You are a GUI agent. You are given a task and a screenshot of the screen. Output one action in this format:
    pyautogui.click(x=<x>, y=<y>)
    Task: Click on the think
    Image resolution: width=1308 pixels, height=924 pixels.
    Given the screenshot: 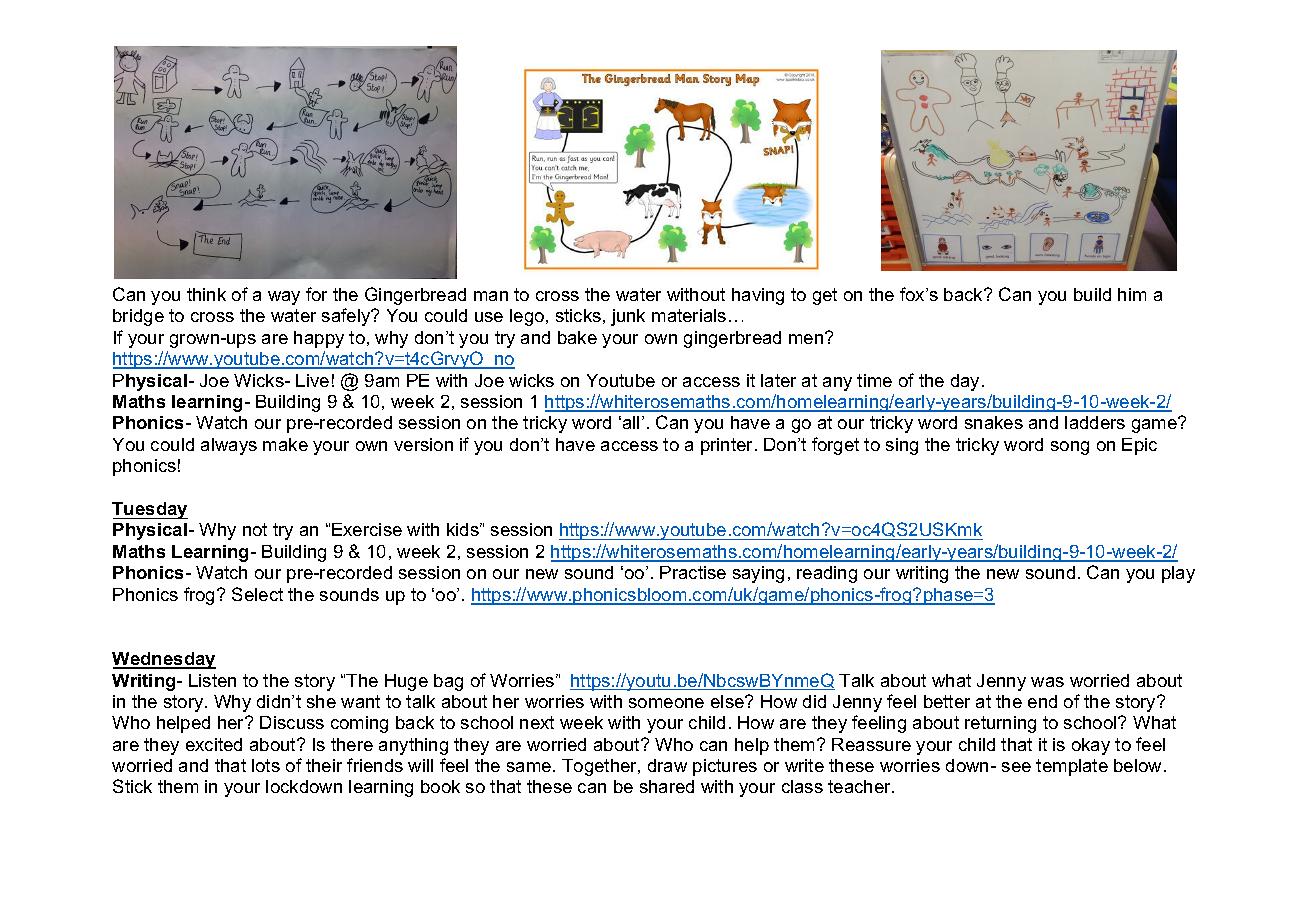 What is the action you would take?
    pyautogui.click(x=206, y=294)
